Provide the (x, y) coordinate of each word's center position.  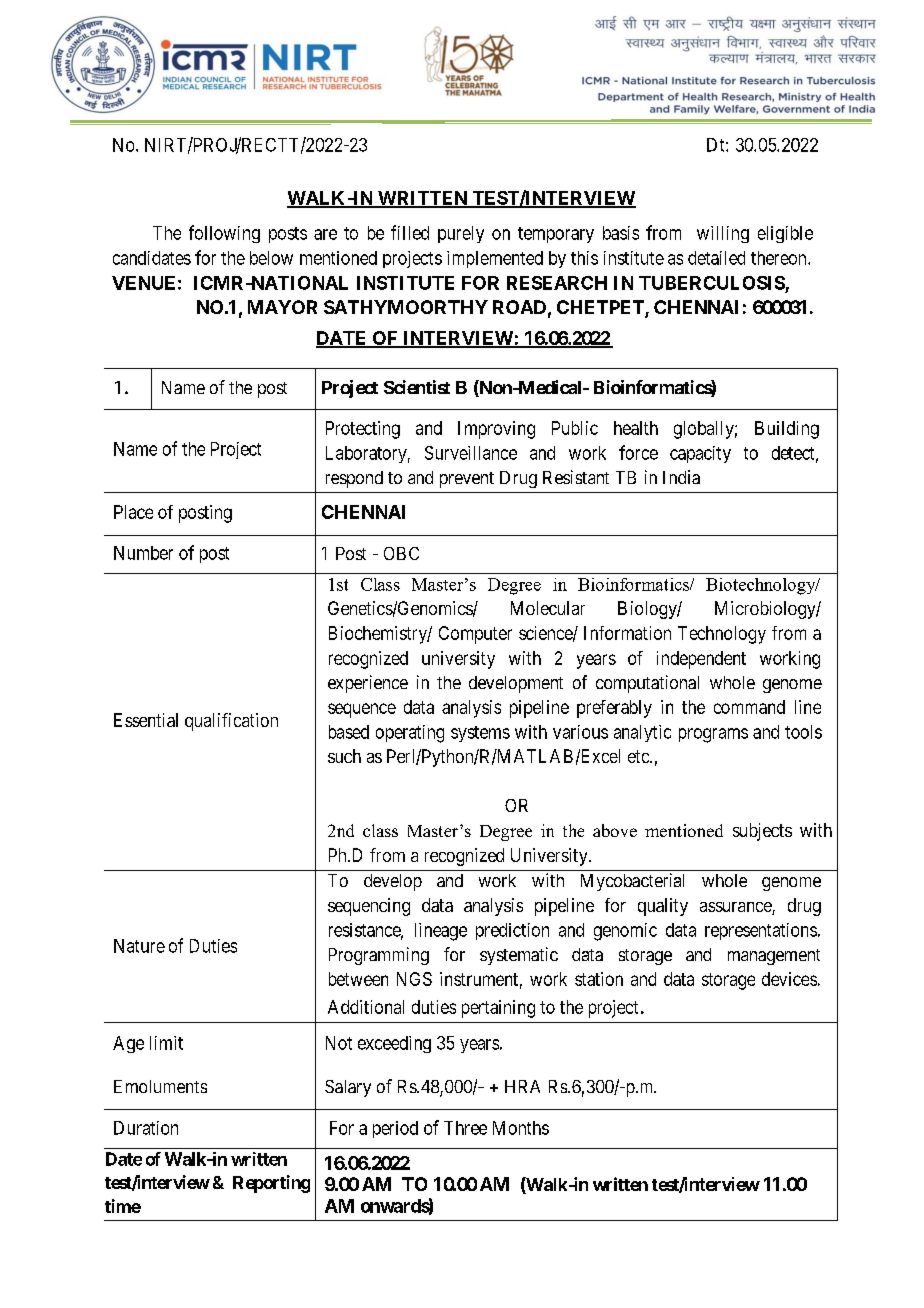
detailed (716, 258)
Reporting (271, 1184)
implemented (495, 259)
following (224, 234)
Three (465, 1128)
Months (521, 1128)
